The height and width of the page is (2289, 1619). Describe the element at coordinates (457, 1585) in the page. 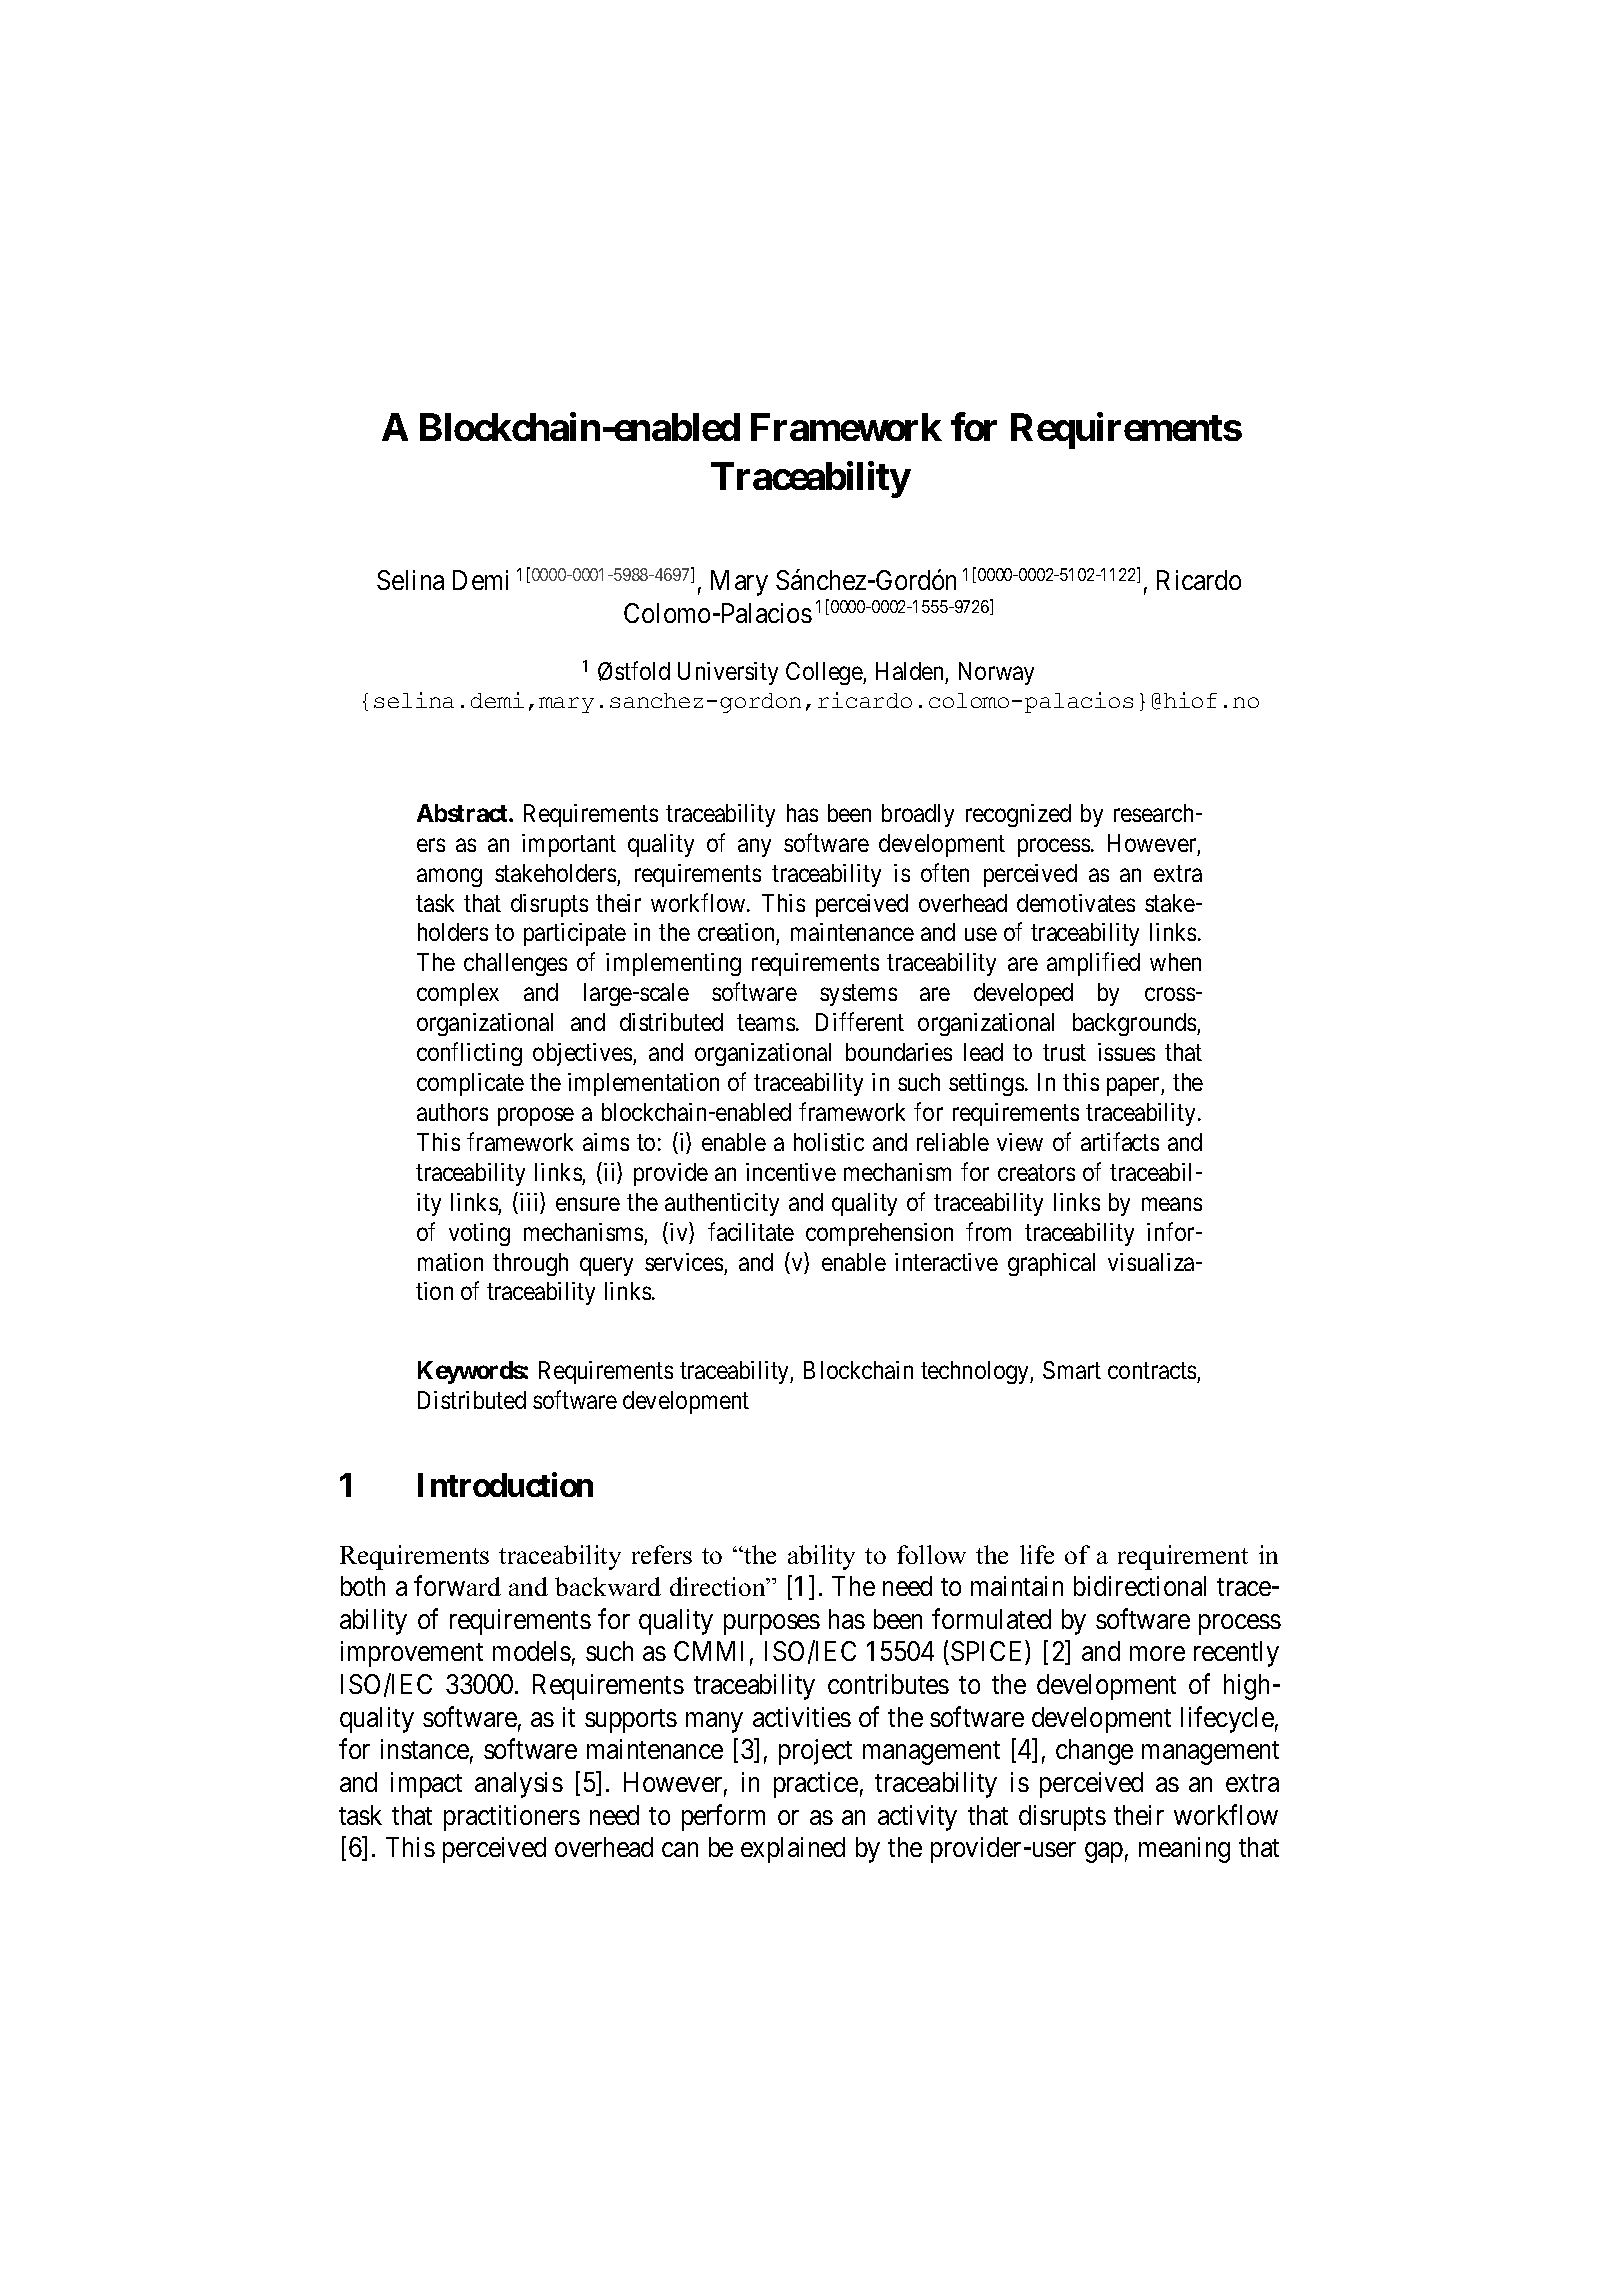

I see `forward` at that location.
